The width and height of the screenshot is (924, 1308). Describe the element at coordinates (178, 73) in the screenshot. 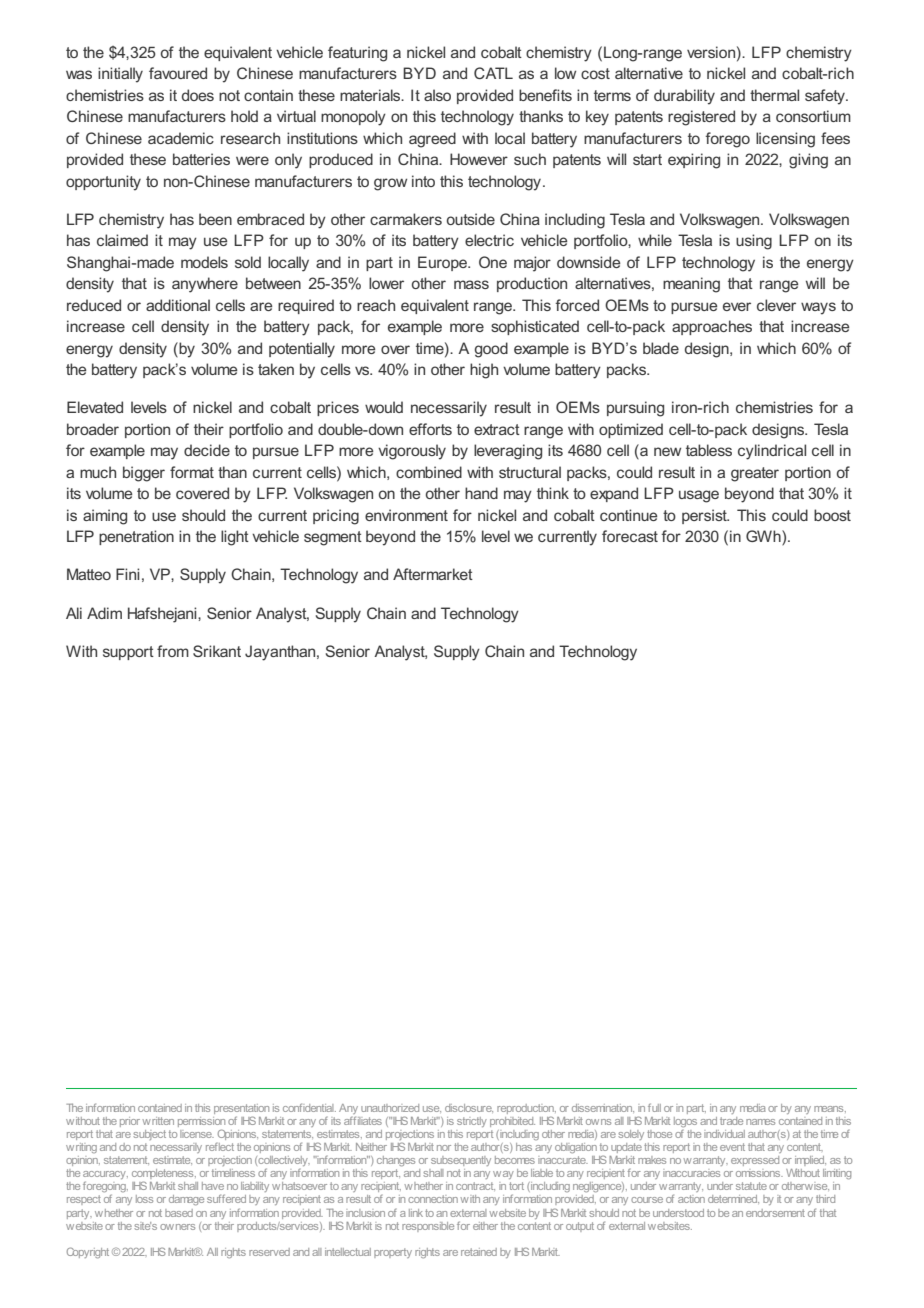

I see `favoured` at that location.
